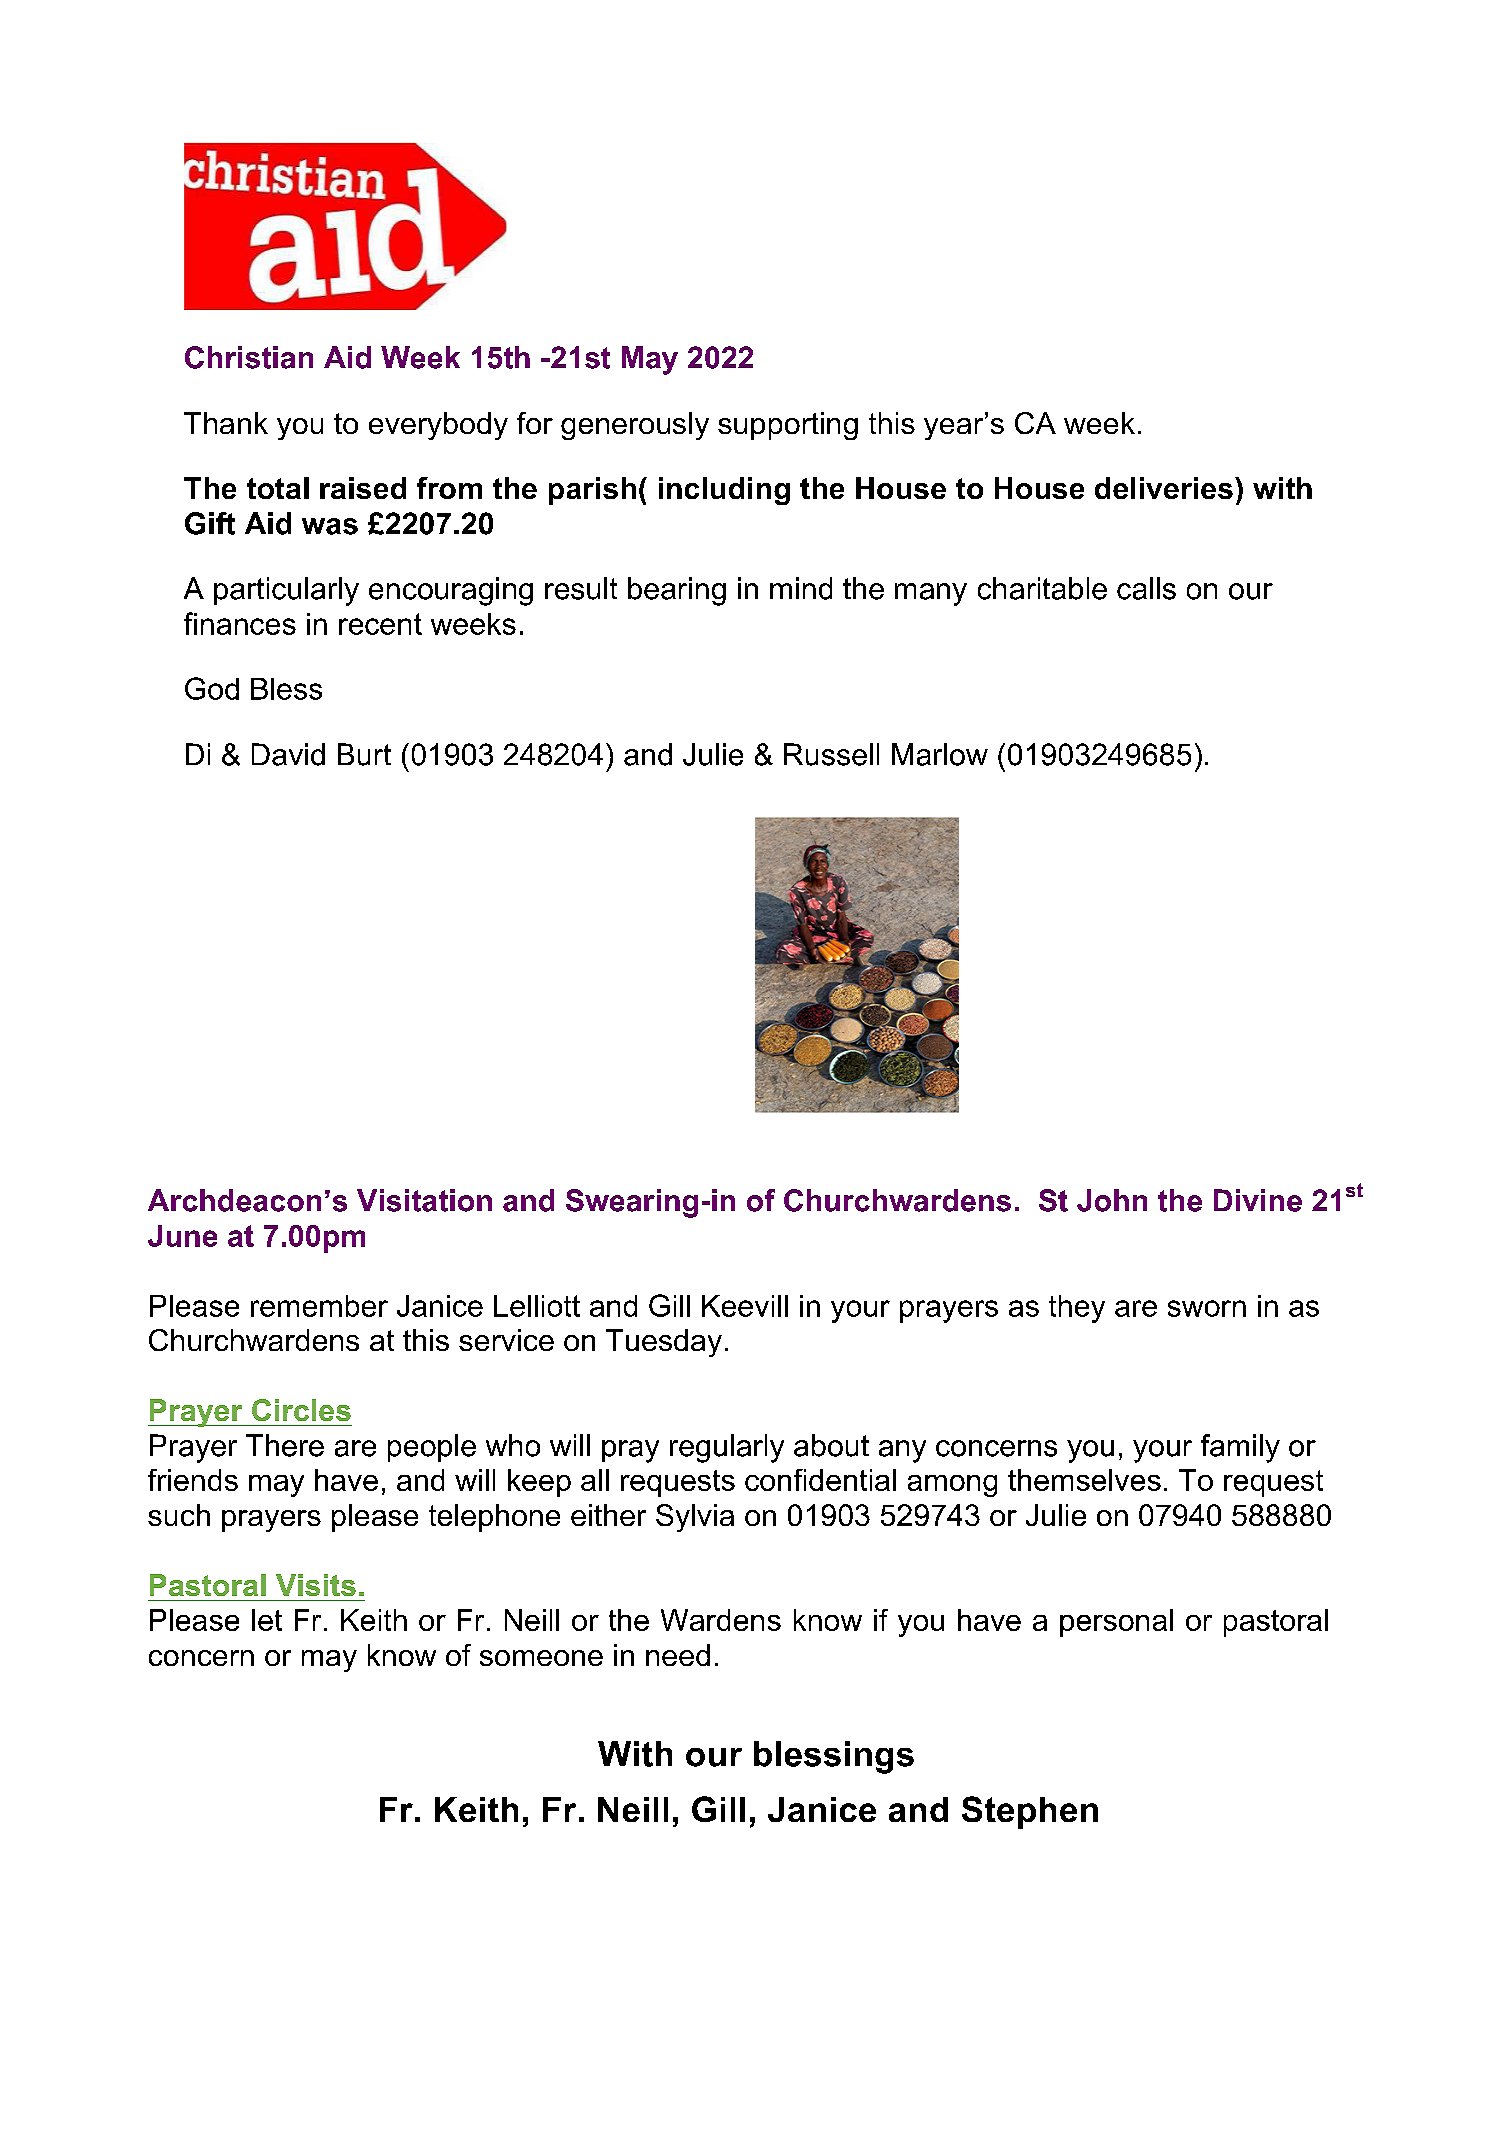 This screenshot has height=2132, width=1508. Describe the element at coordinates (727, 1448) in the screenshot. I see `regularly` at that location.
